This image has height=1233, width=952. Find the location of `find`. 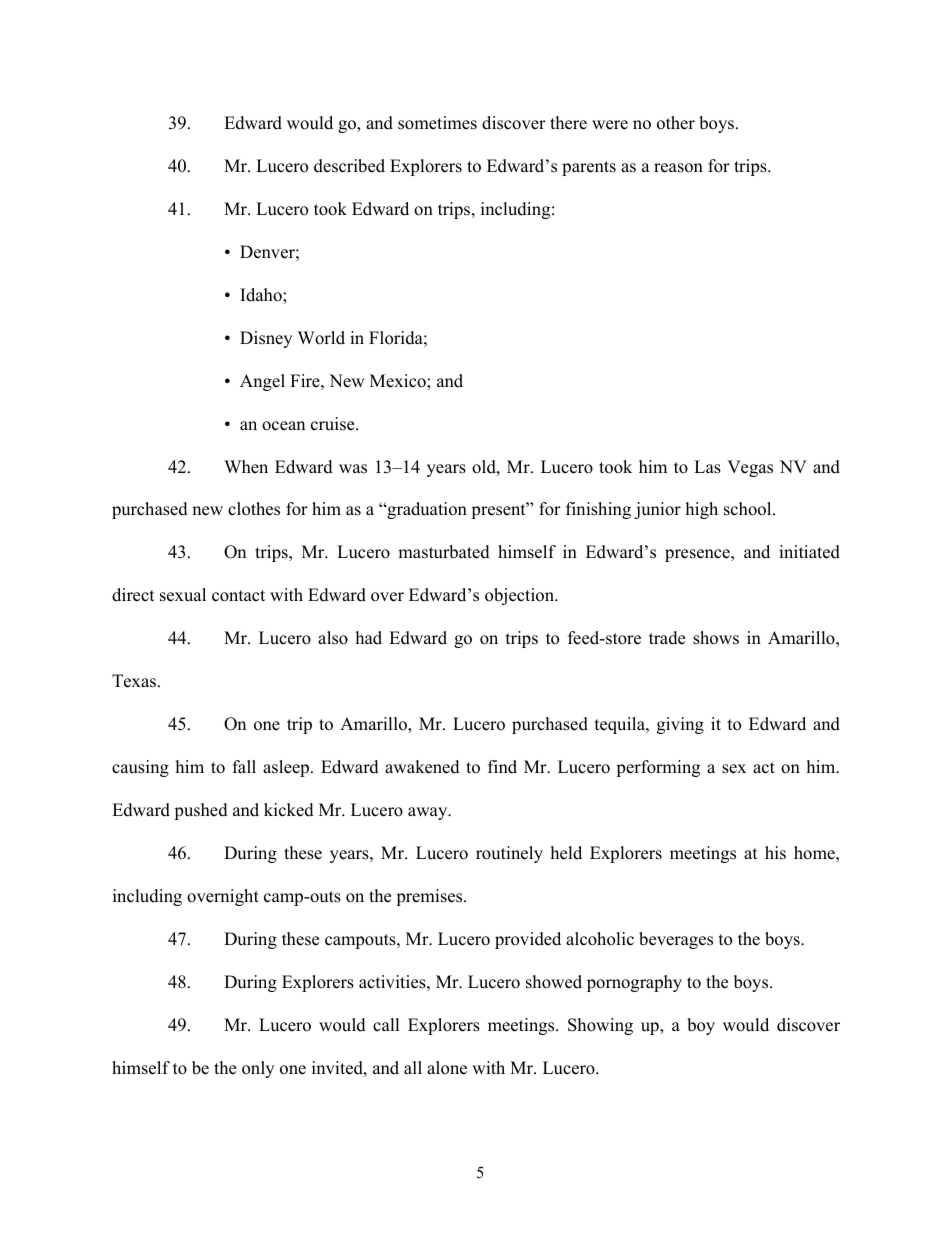

find is located at coordinates (502, 767).
